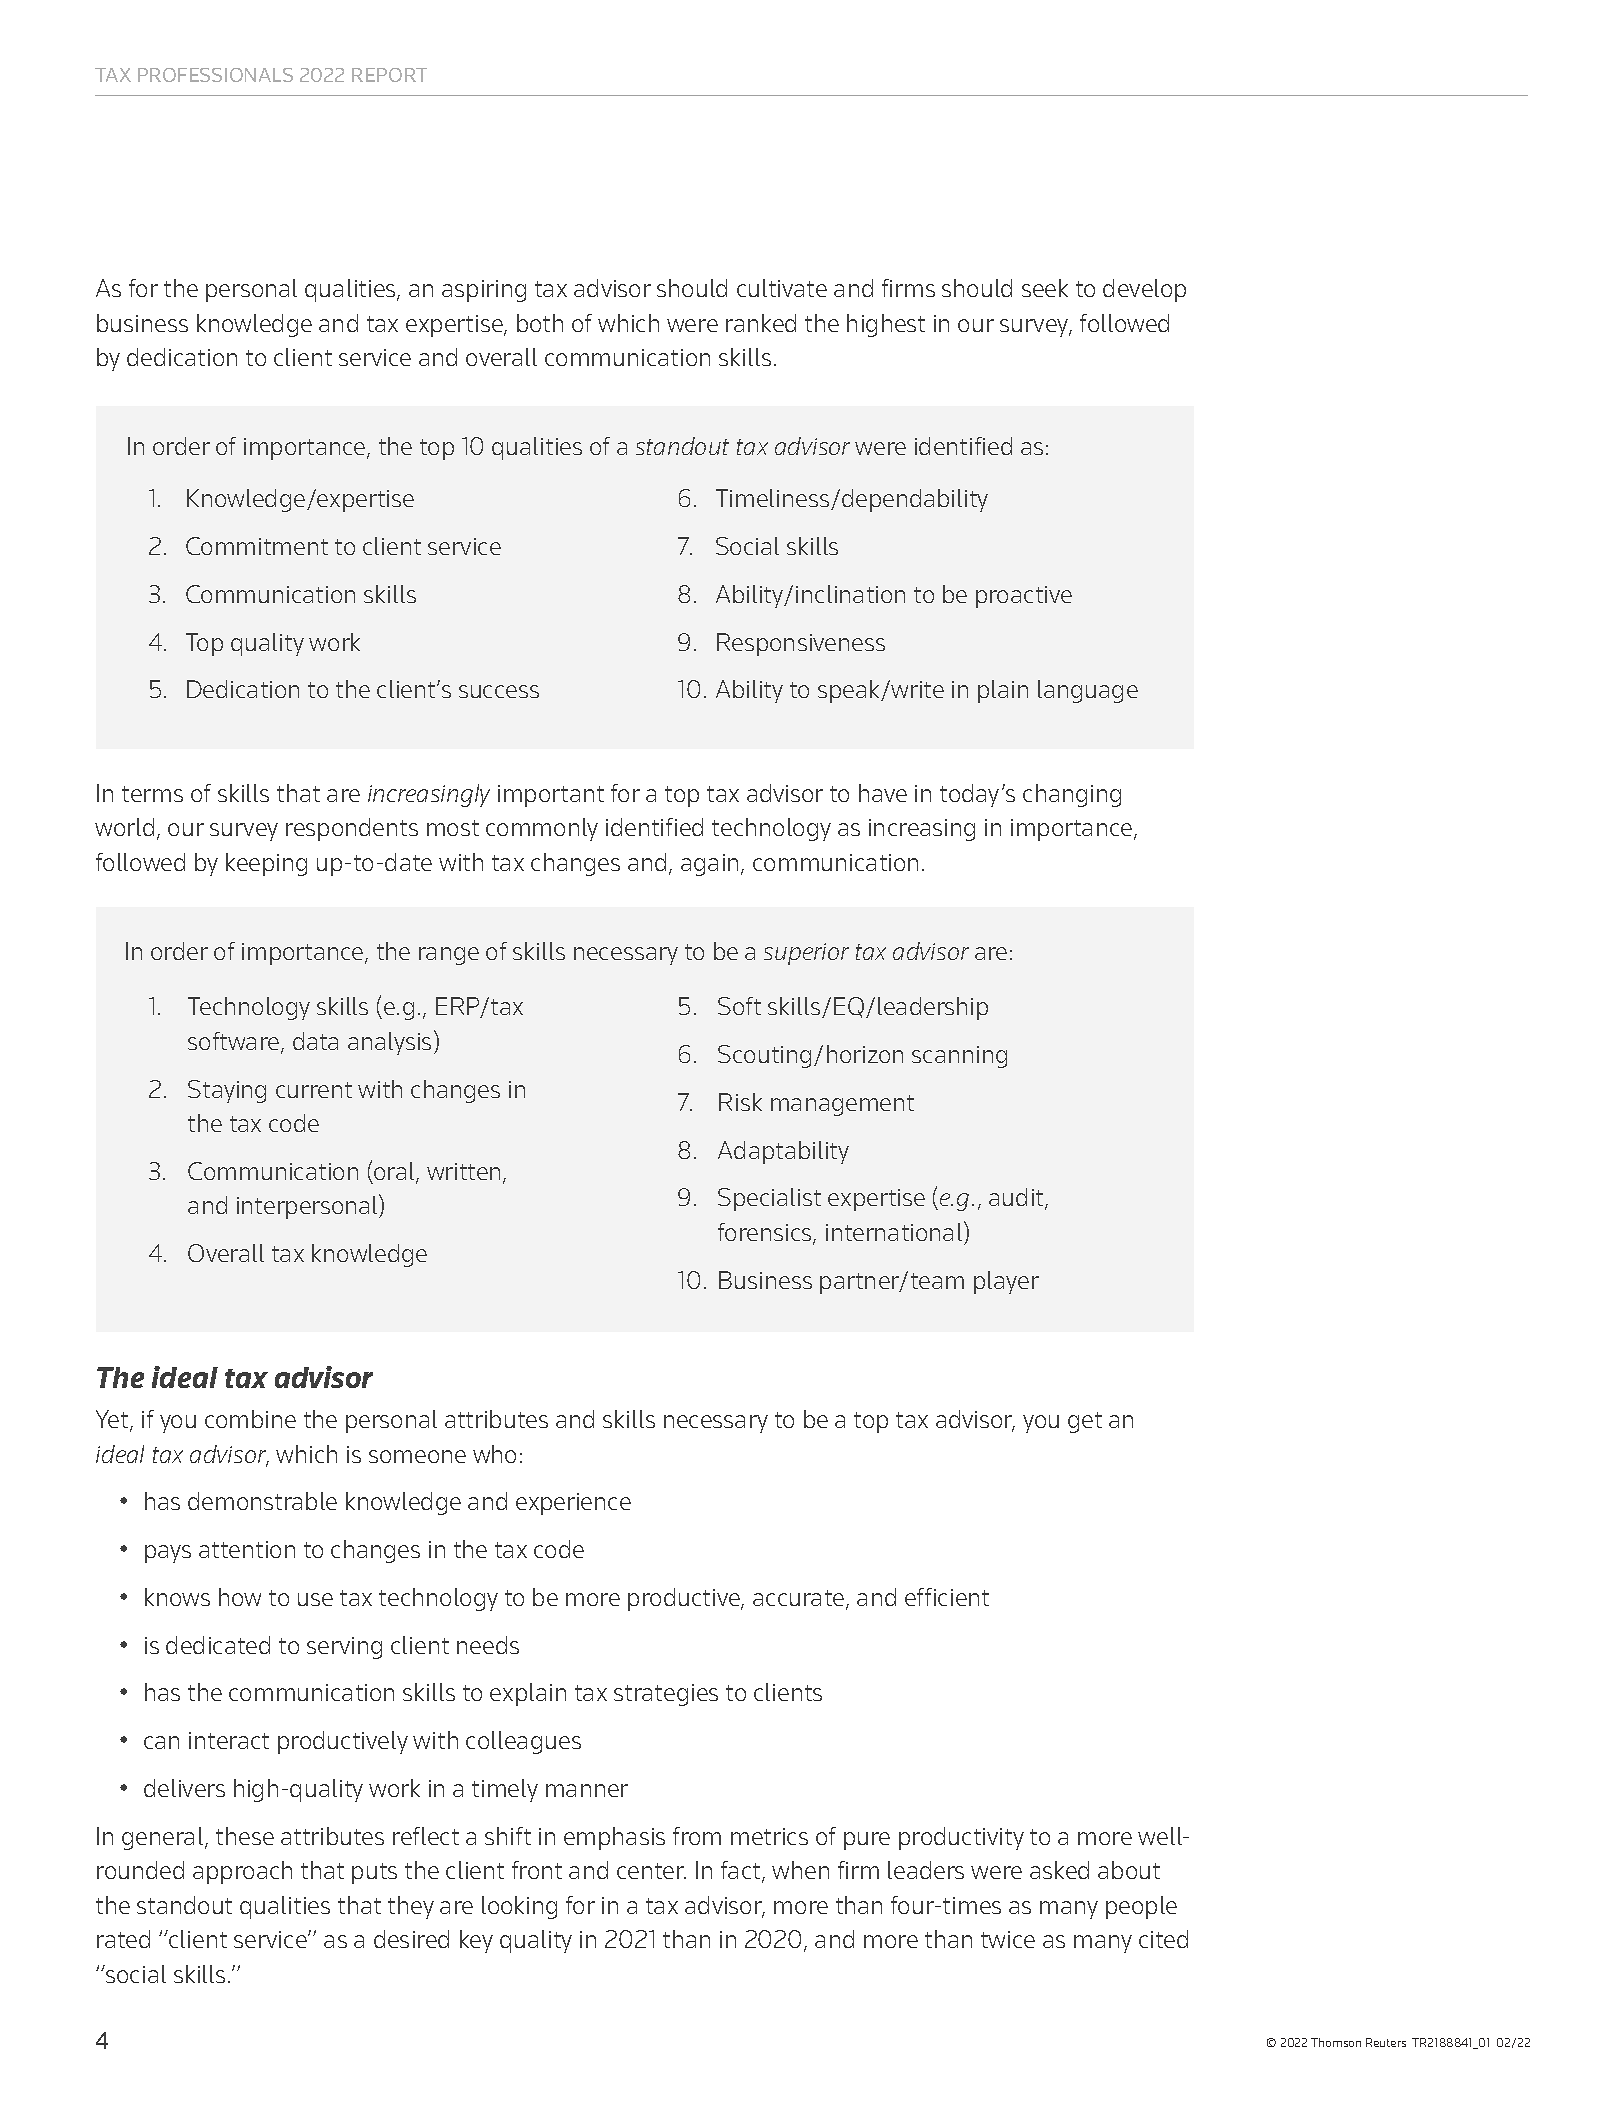 Image resolution: width=1624 pixels, height=2102 pixels. I want to click on language, so click(1088, 691).
